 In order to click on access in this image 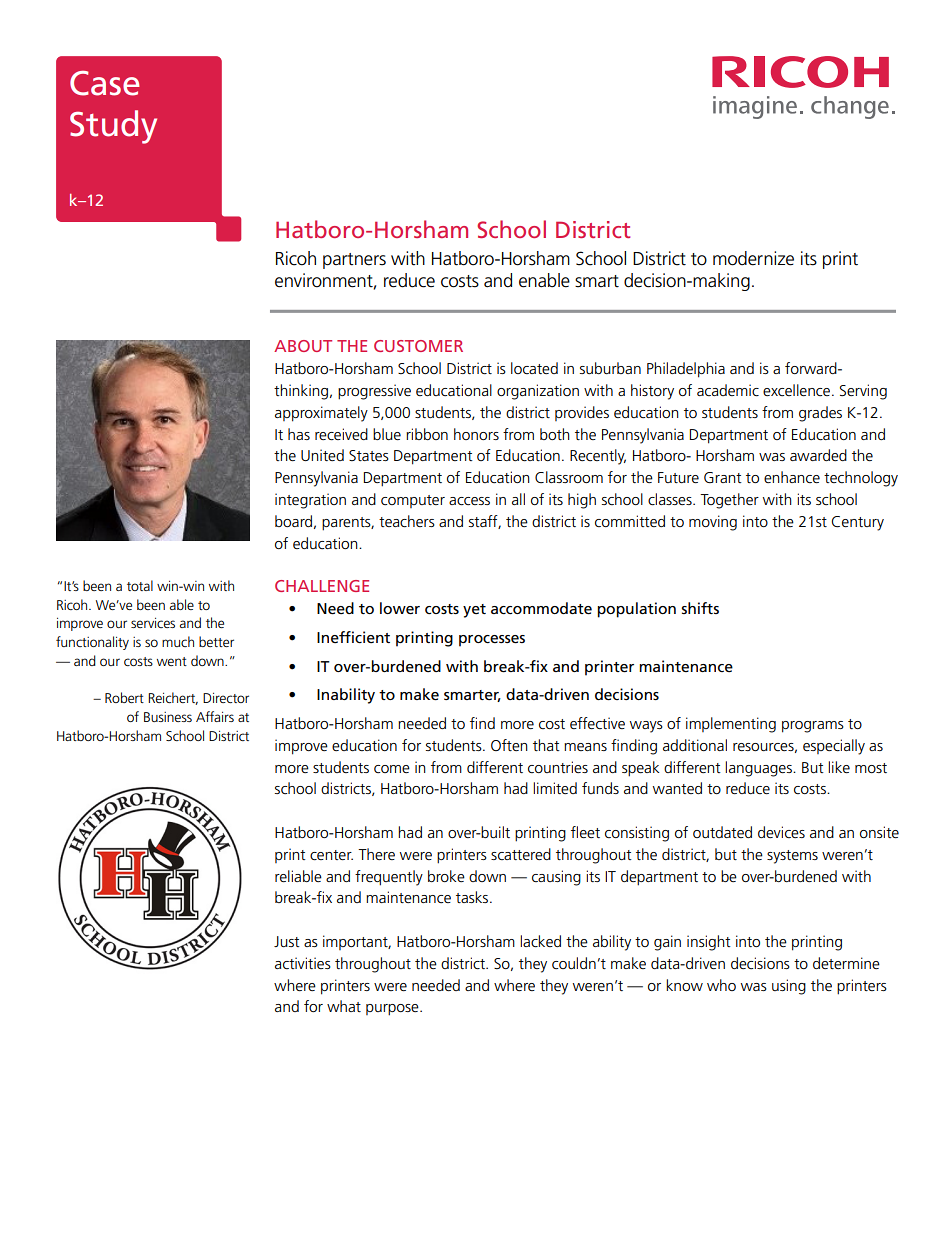, I will do `click(469, 501)`.
